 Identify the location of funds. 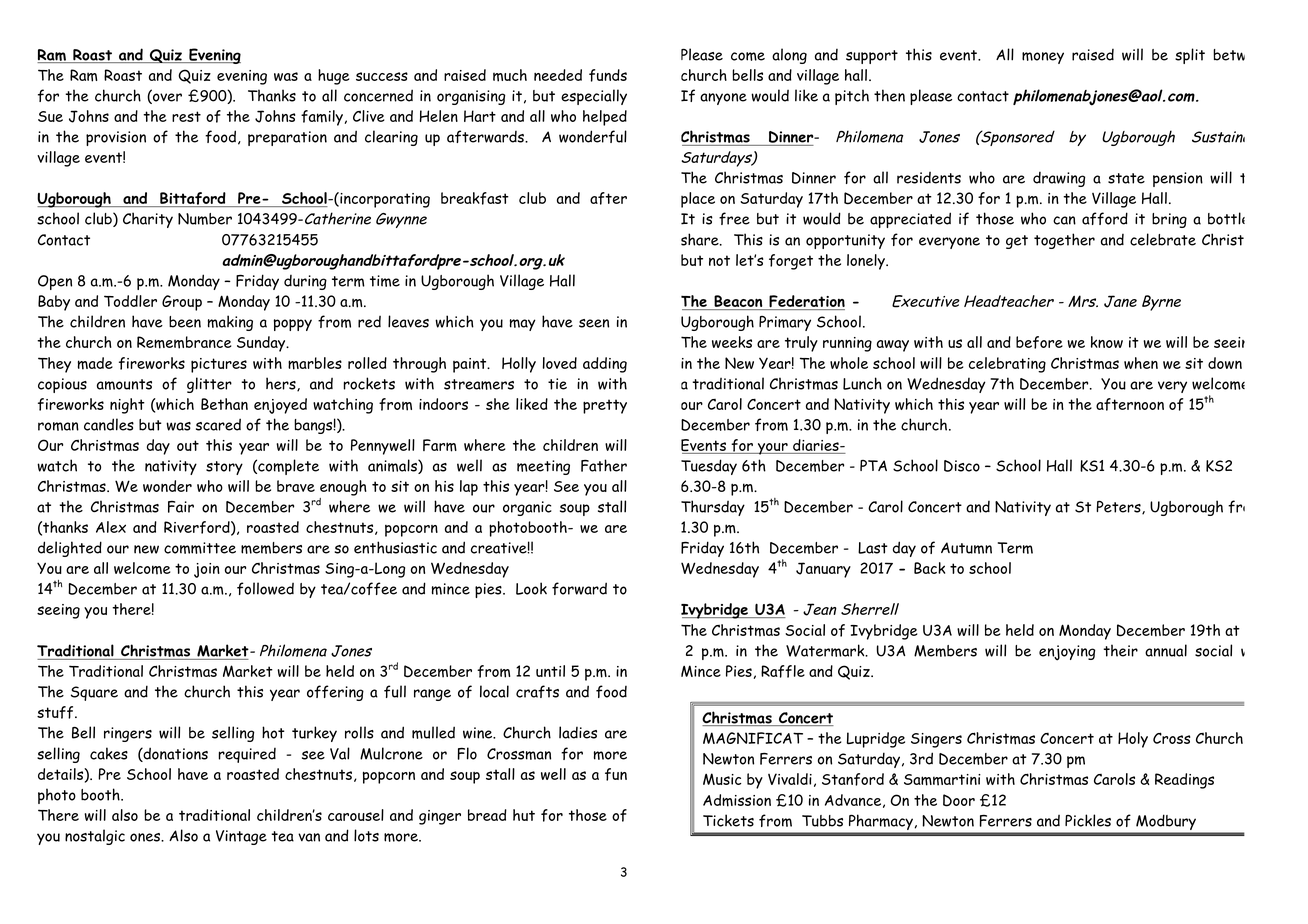
(608, 75).
